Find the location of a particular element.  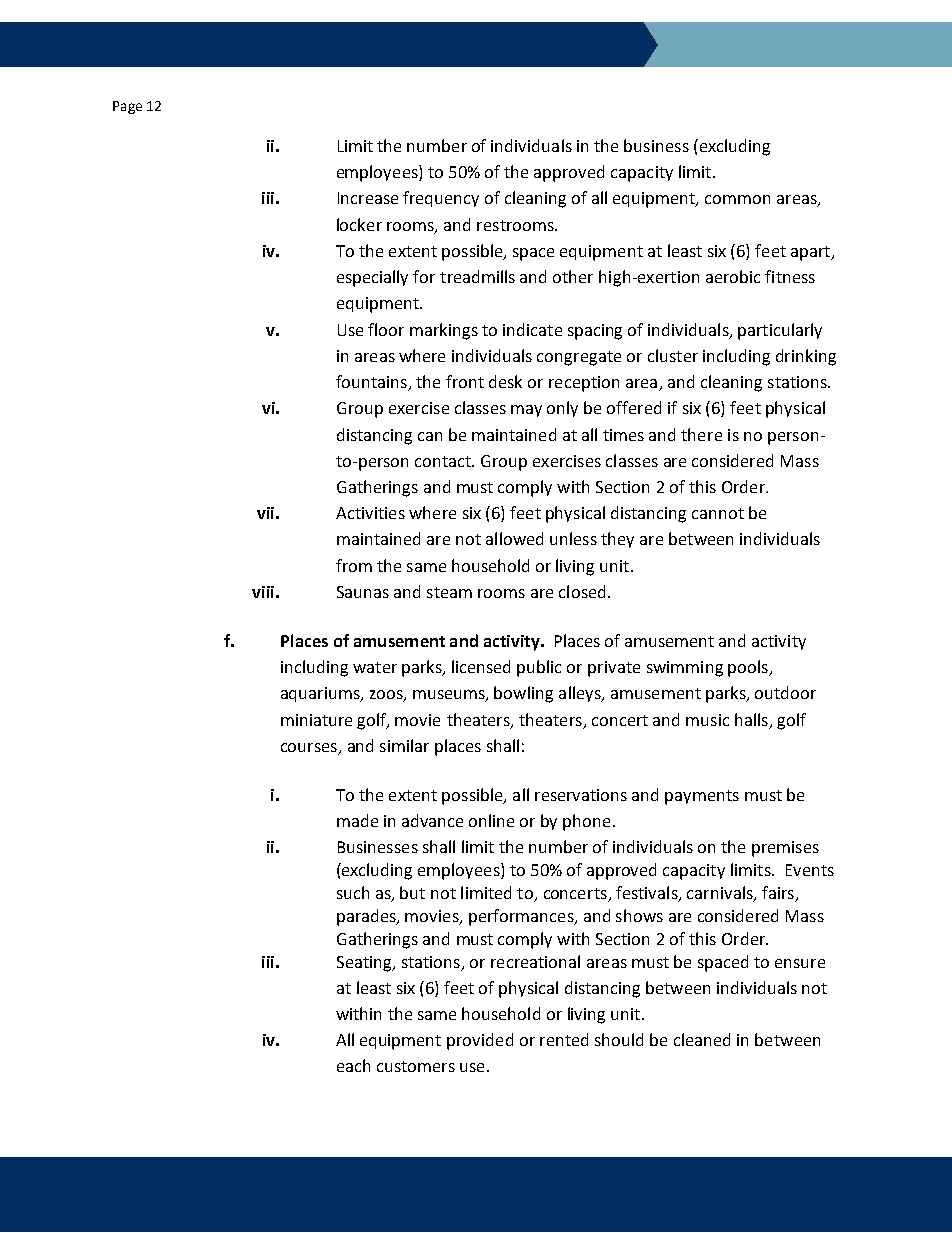

courses is located at coordinates (310, 749).
